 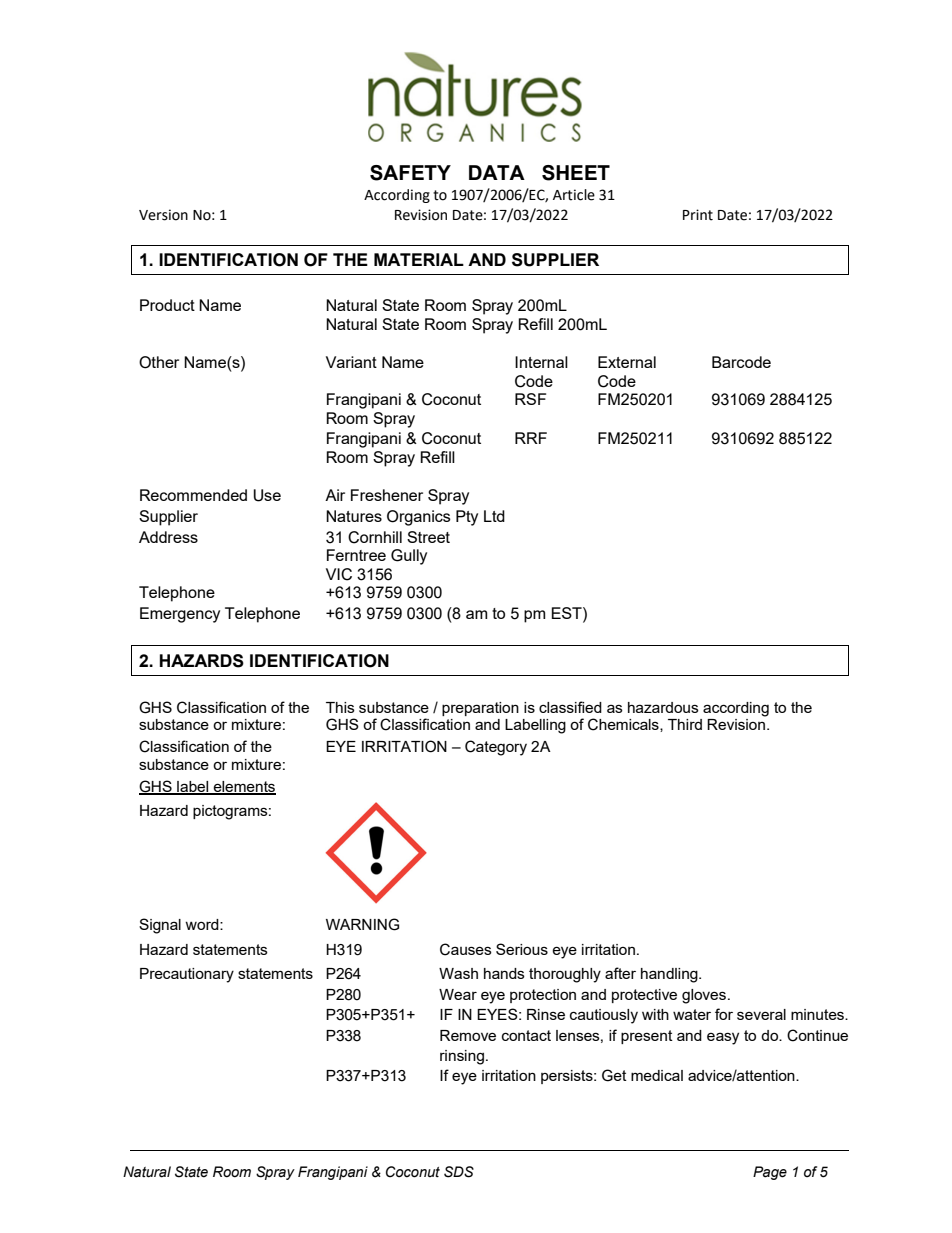 I want to click on DATA, so click(x=497, y=172).
